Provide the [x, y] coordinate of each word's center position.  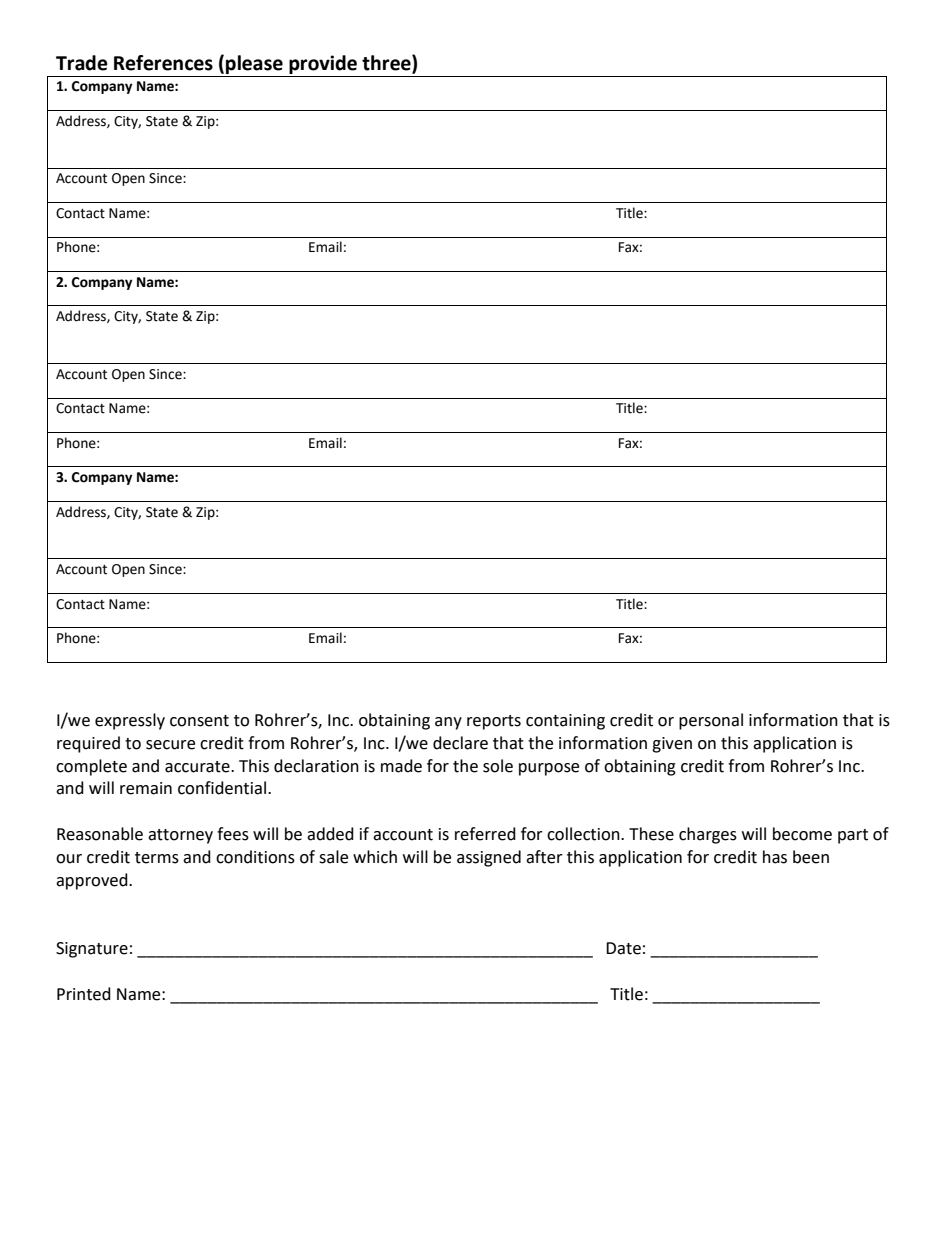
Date [623, 948]
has [775, 857]
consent [199, 721]
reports [494, 722]
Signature [92, 950]
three [387, 63]
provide [323, 64]
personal [711, 721]
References [163, 63]
